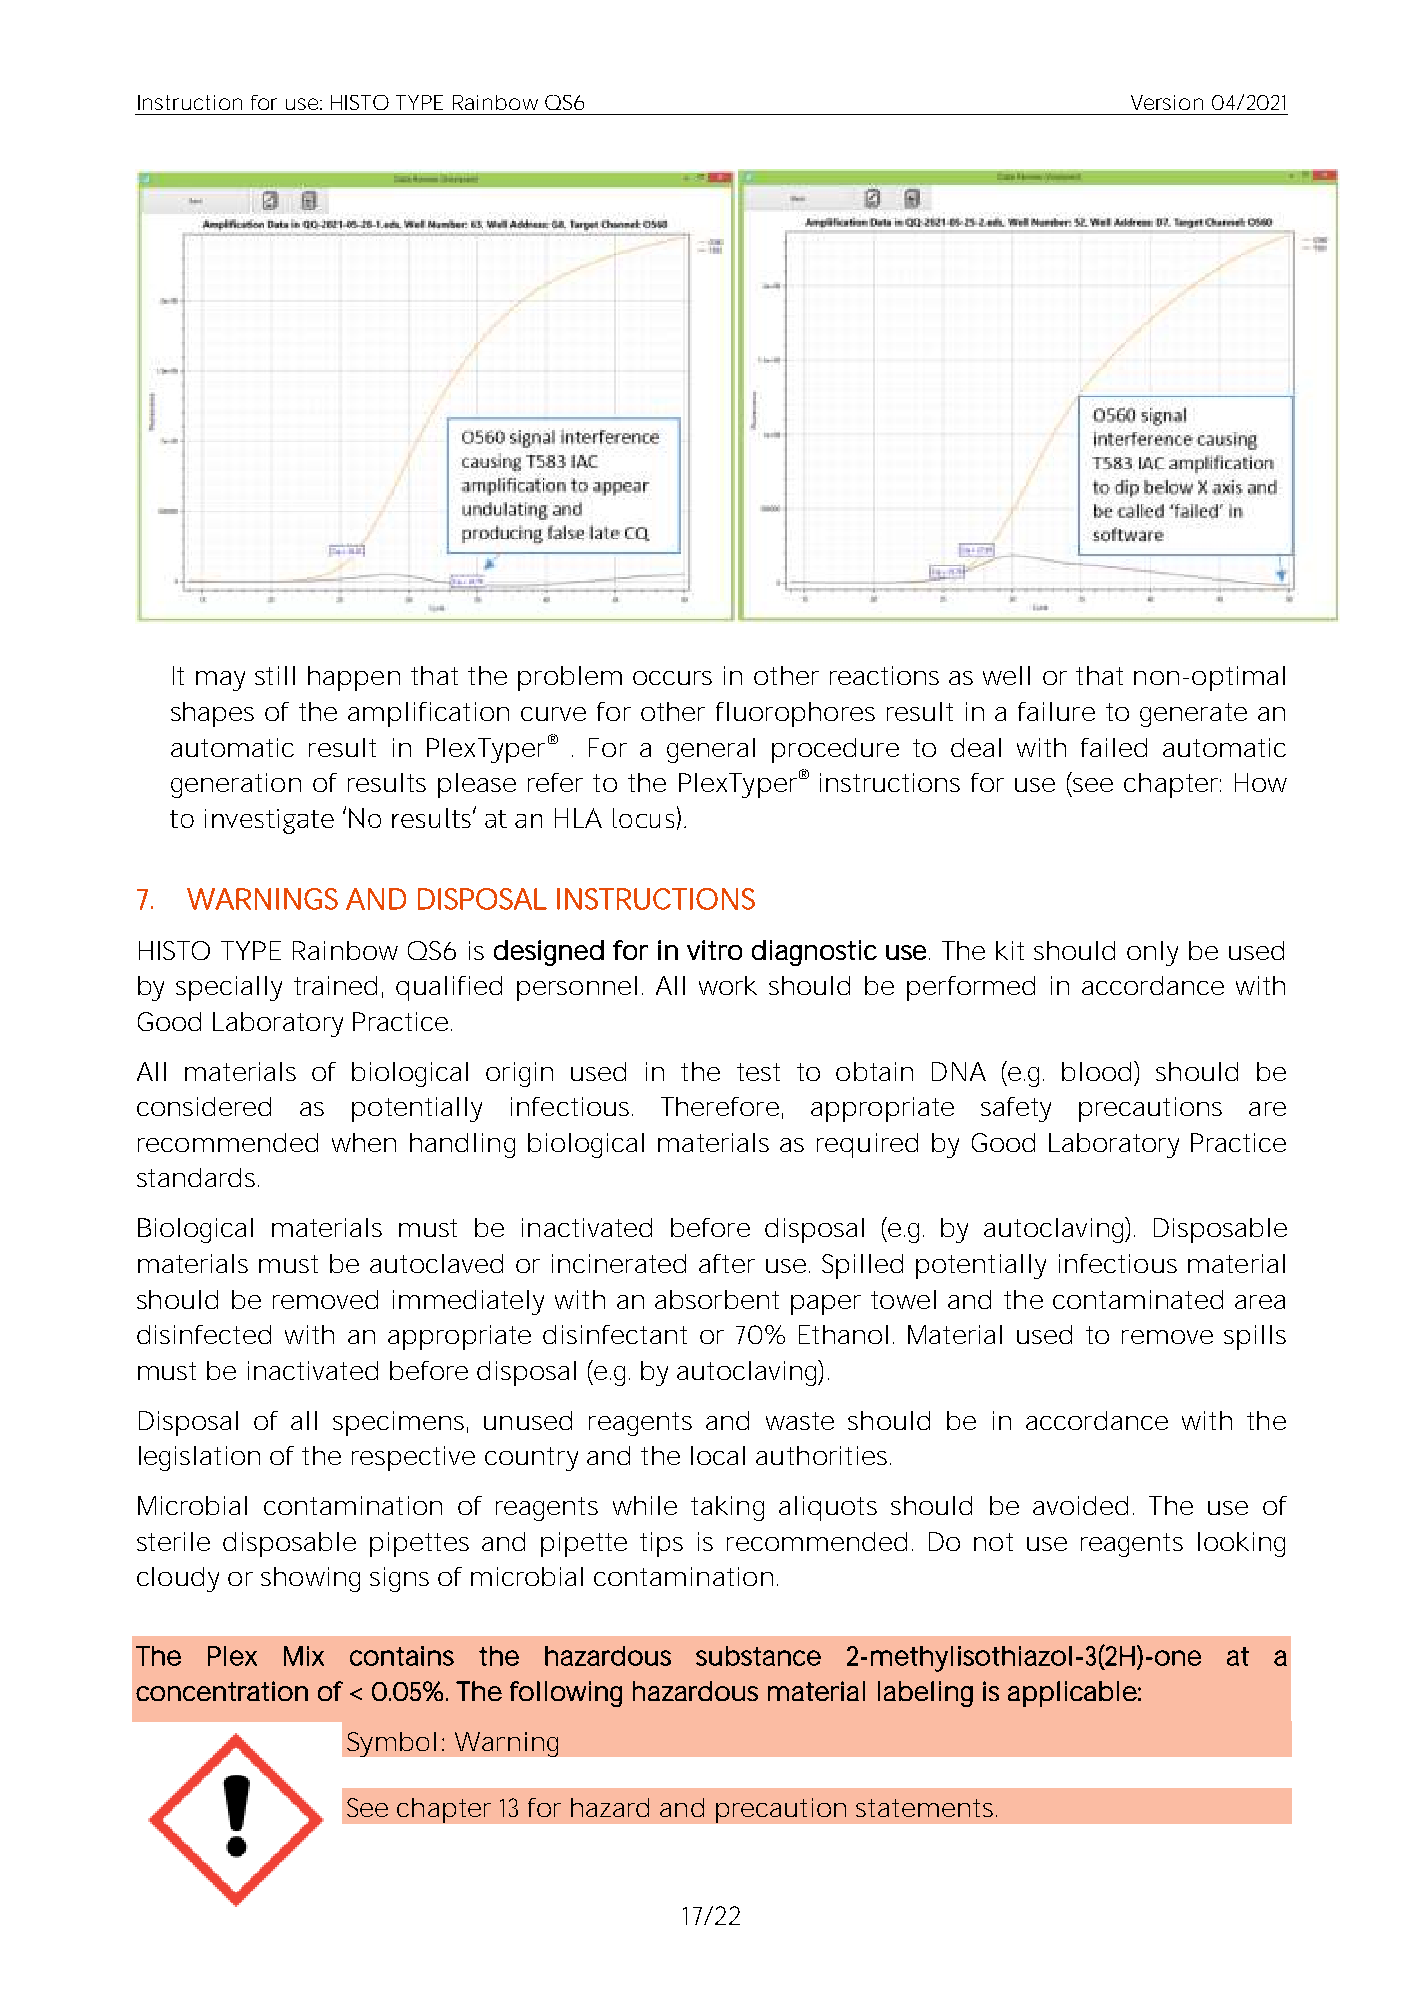  Describe the element at coordinates (212, 714) in the image. I see `shapes` at that location.
